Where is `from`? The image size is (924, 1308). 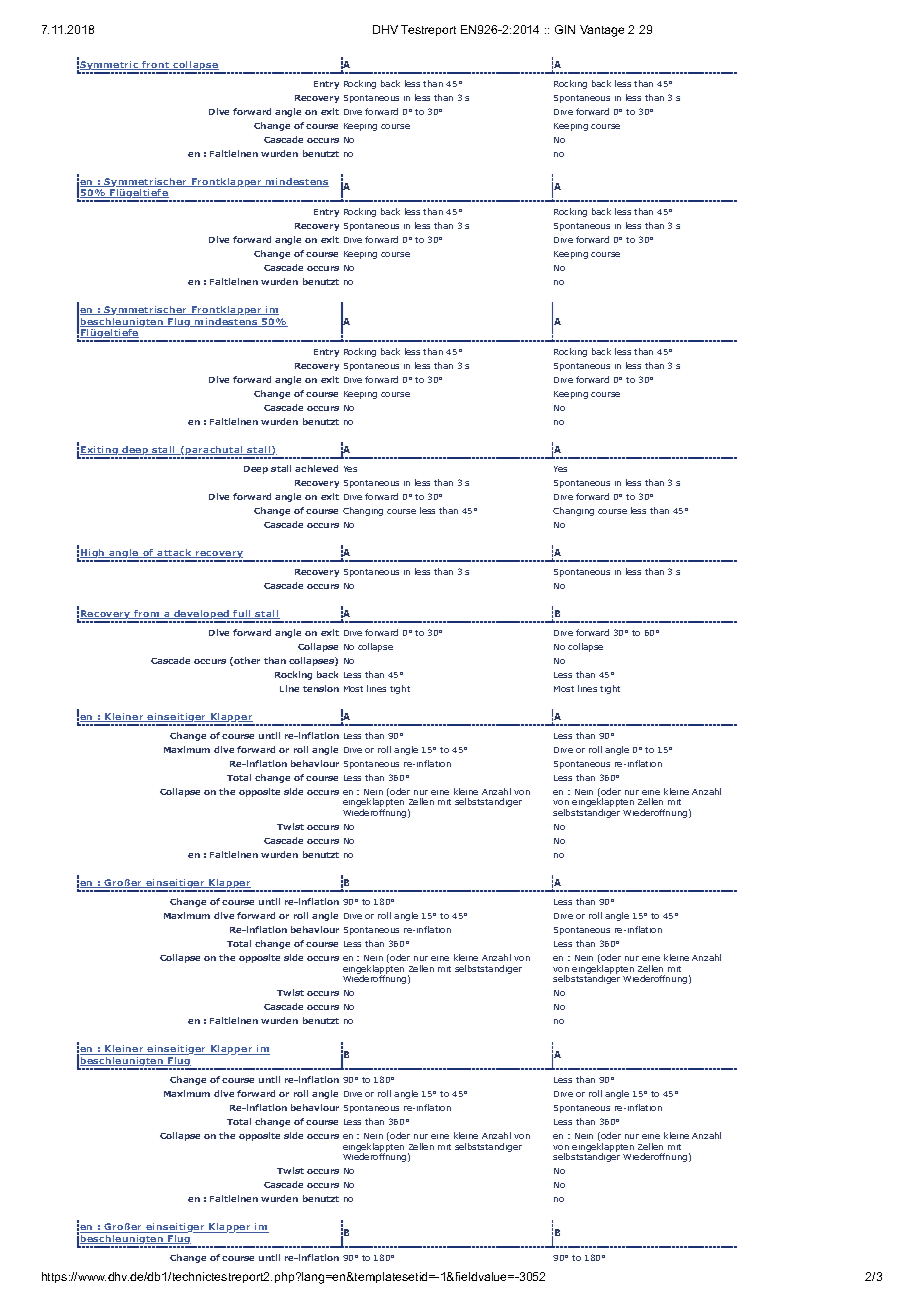 from is located at coordinates (147, 614).
